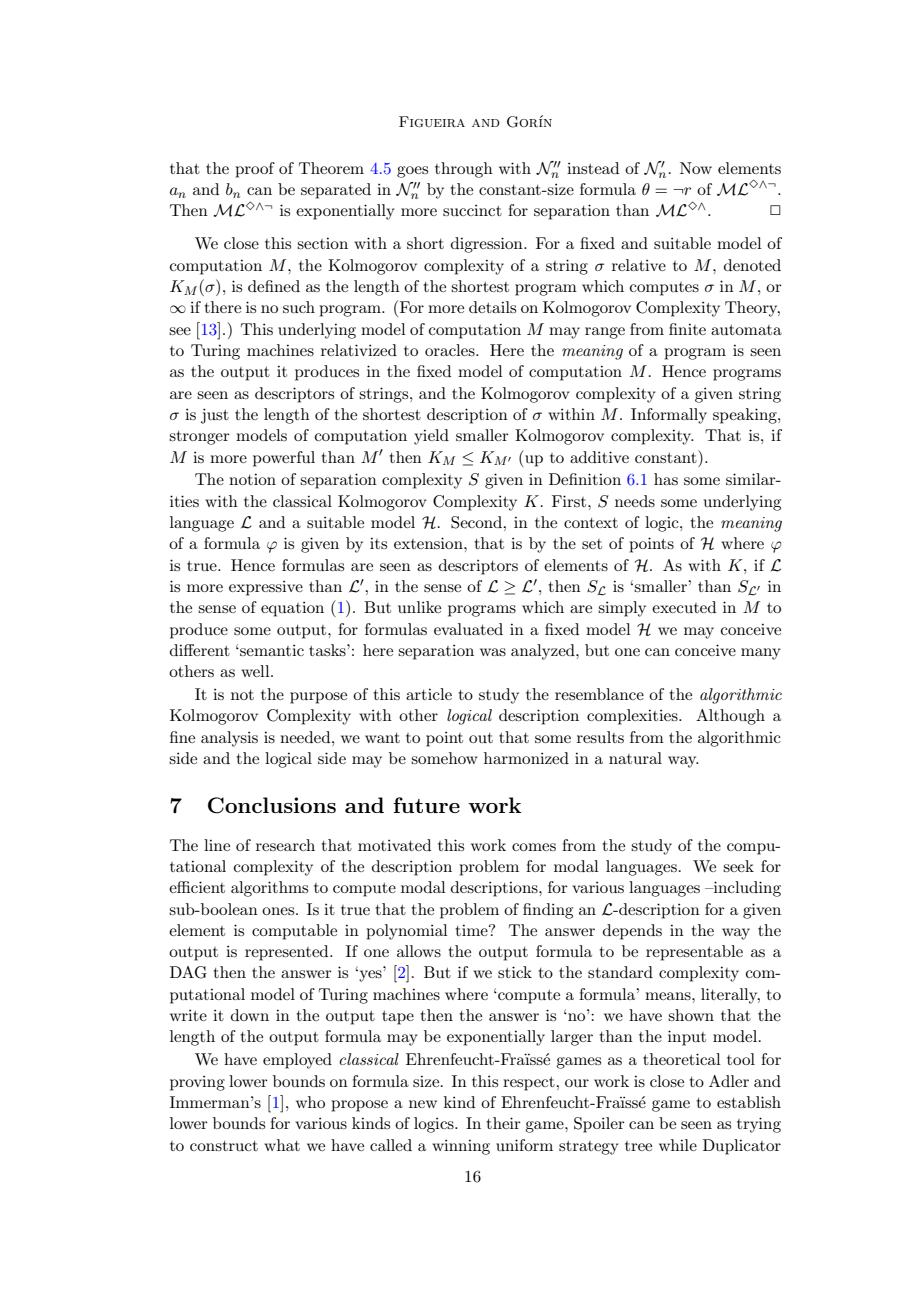  What do you see at coordinates (272, 805) in the image?
I see `Conclusions` at bounding box center [272, 805].
